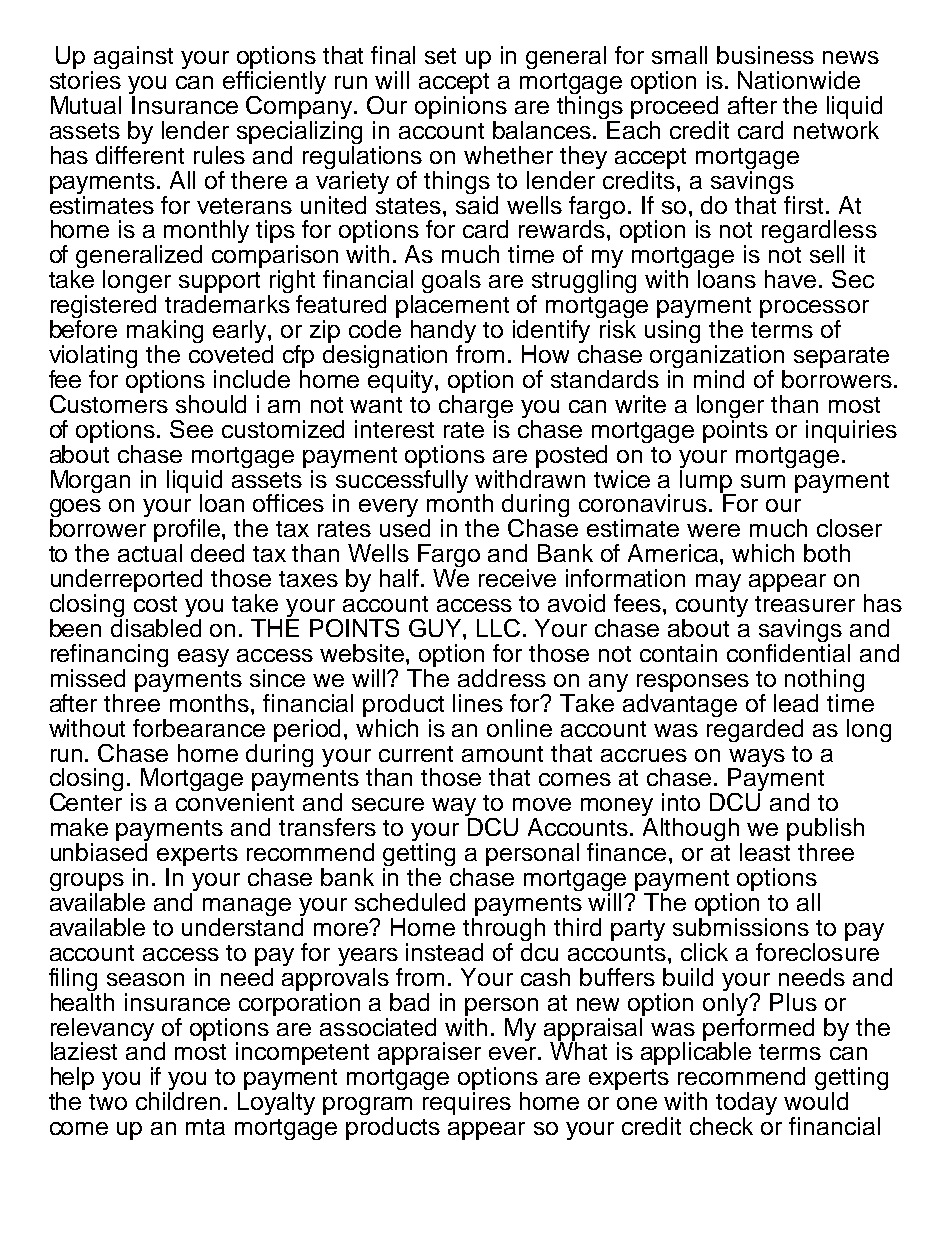 This page has width=952, height=1233. I want to click on unbiased, so click(99, 852).
